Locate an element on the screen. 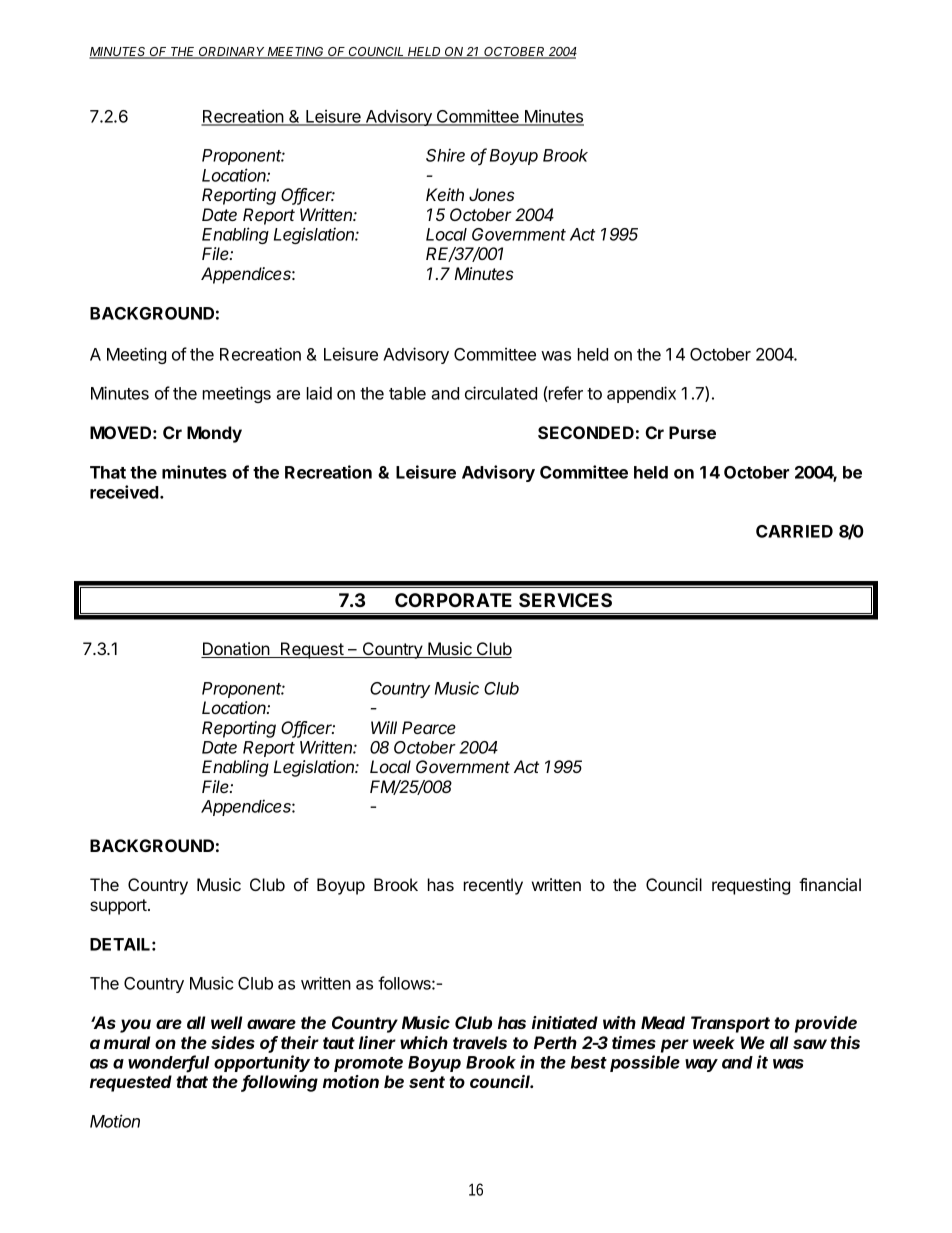  CARRIED is located at coordinates (794, 531).
